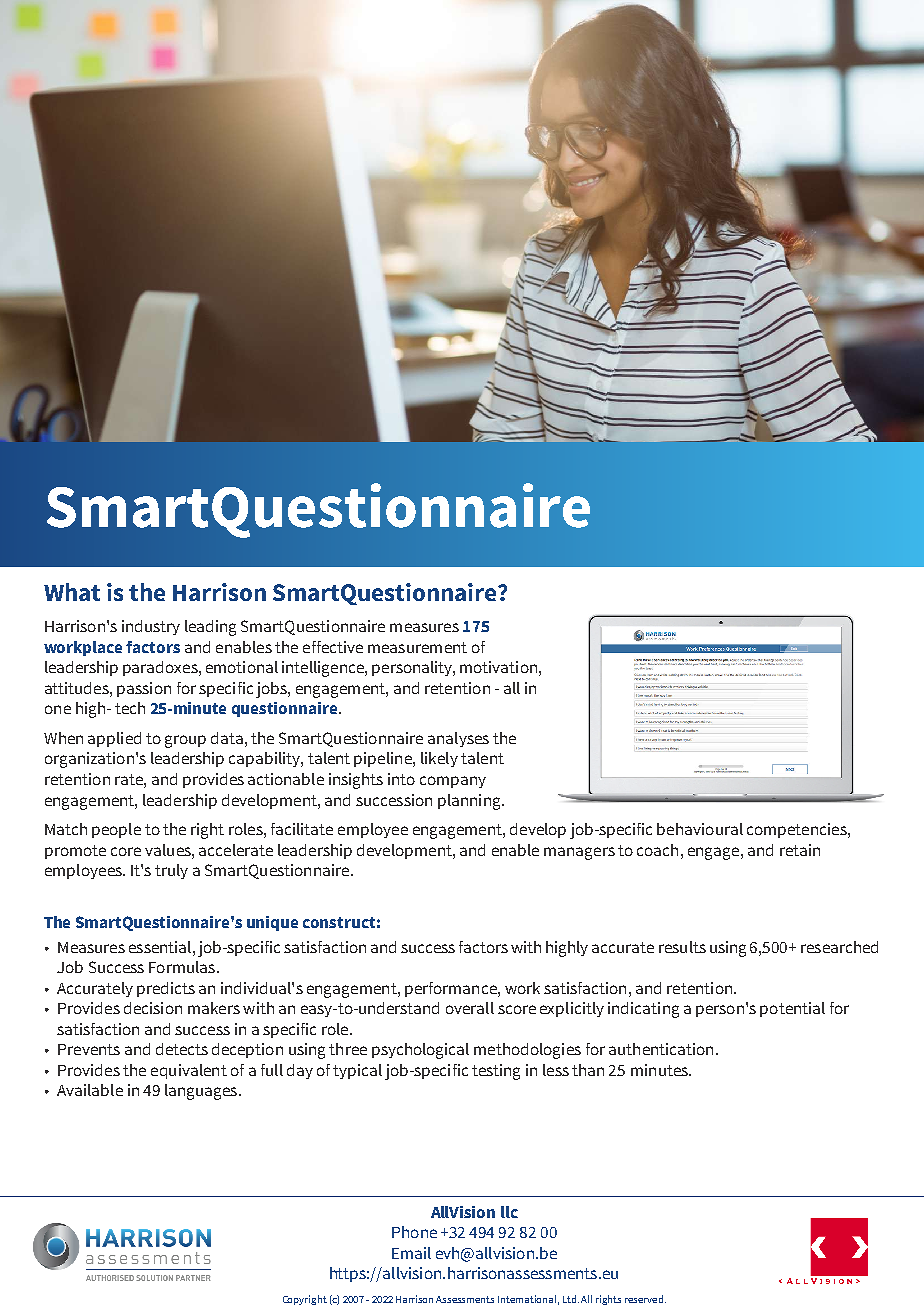  What do you see at coordinates (528, 1300) in the screenshot?
I see `International` at bounding box center [528, 1300].
